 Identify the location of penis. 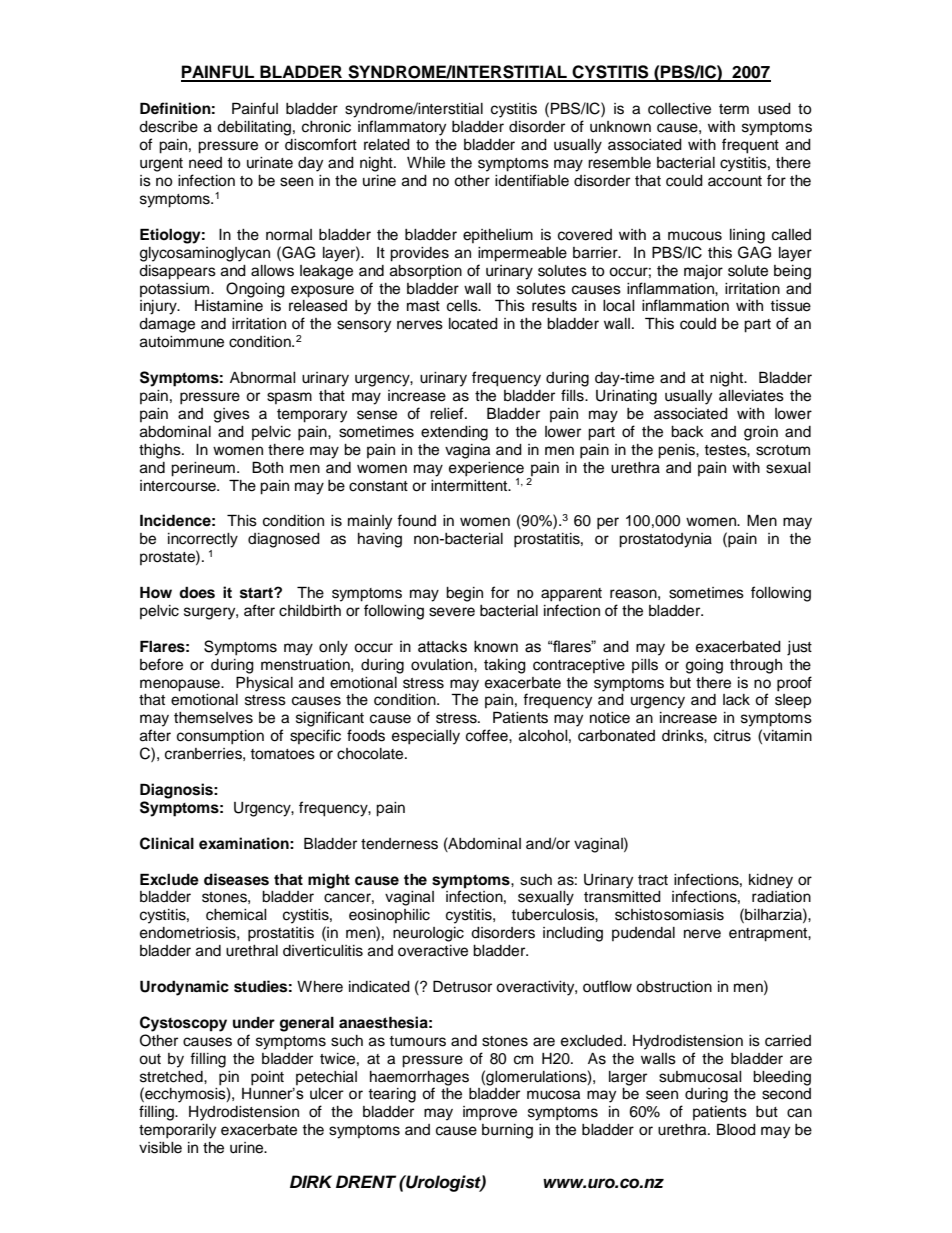
(677, 451).
